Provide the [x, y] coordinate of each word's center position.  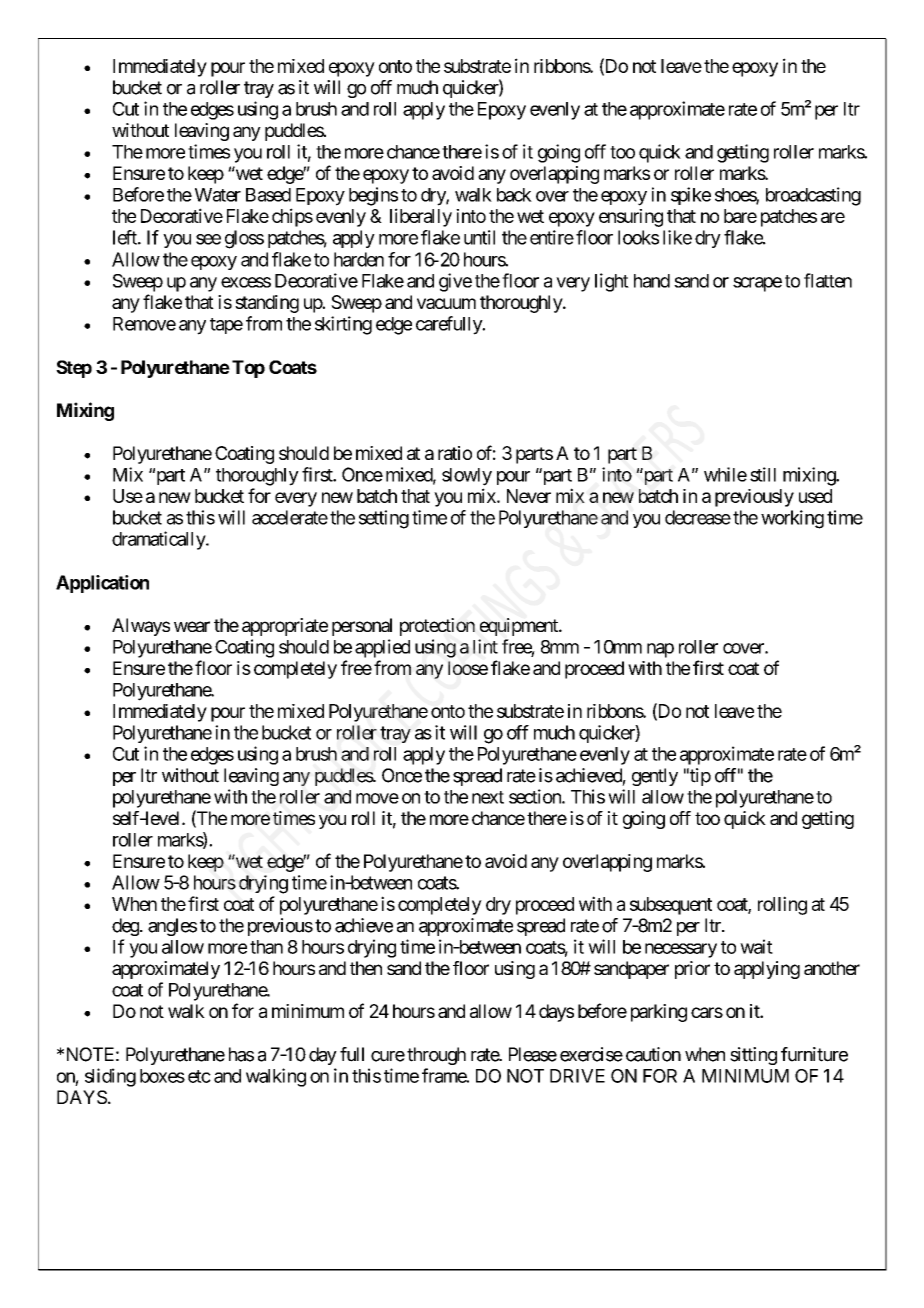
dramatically [159, 540]
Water [218, 195]
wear [192, 626]
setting [384, 519]
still [763, 474]
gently [655, 777]
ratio [455, 453]
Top [248, 369]
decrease [698, 517]
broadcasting [813, 196]
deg [125, 927]
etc [199, 1076]
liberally [421, 217]
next [488, 797]
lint [485, 646]
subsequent [671, 906]
